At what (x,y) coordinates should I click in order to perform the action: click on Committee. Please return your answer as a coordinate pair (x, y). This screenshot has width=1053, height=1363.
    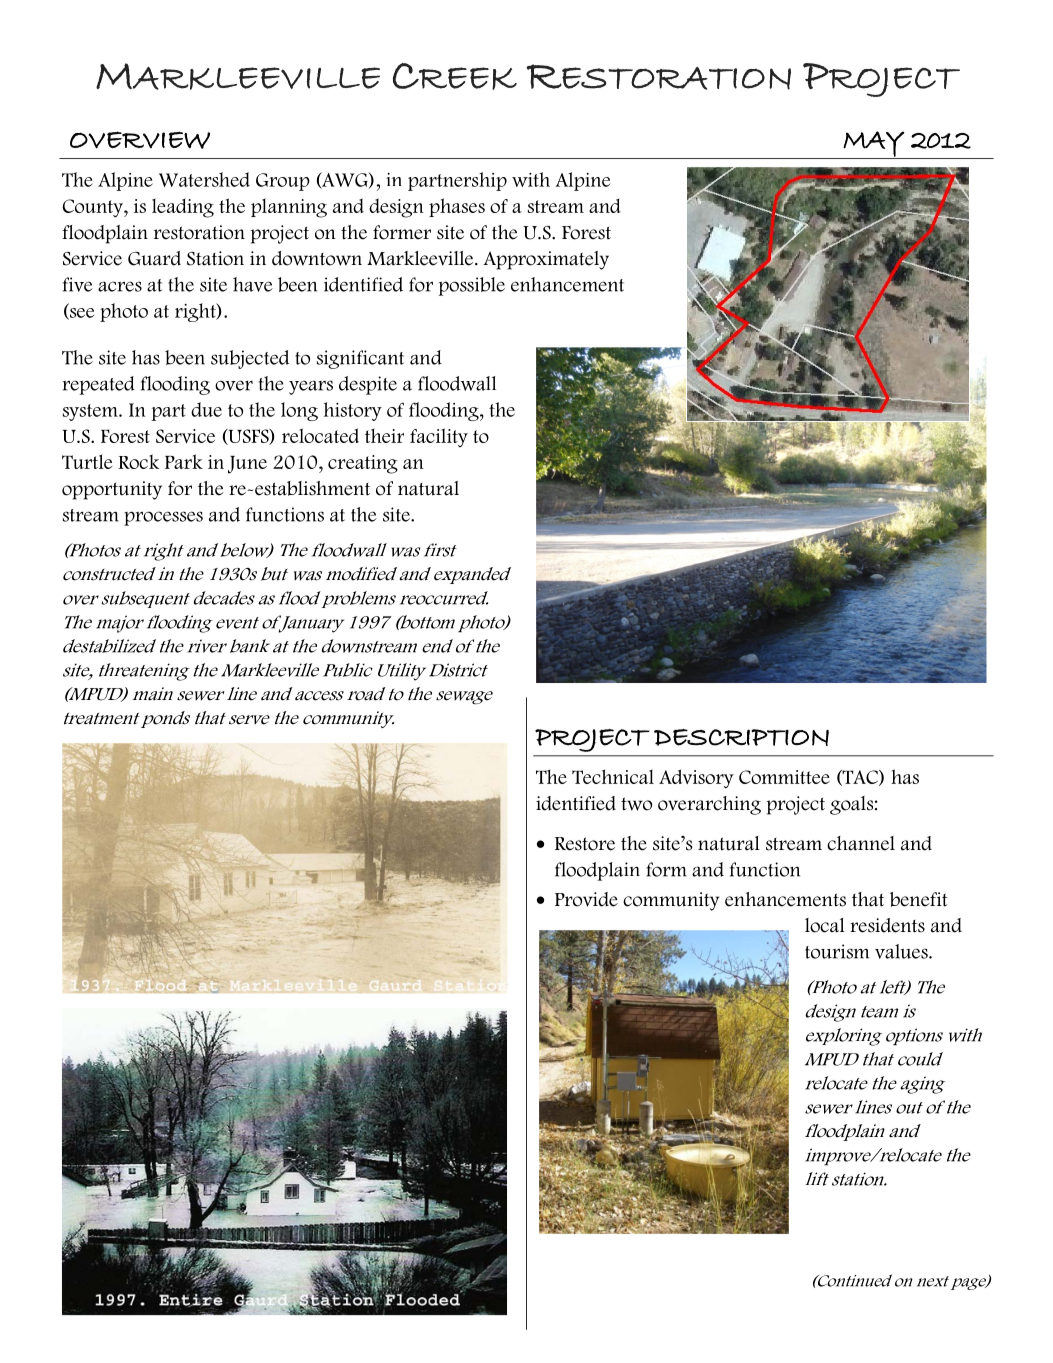
    Looking at the image, I should click on (784, 777).
